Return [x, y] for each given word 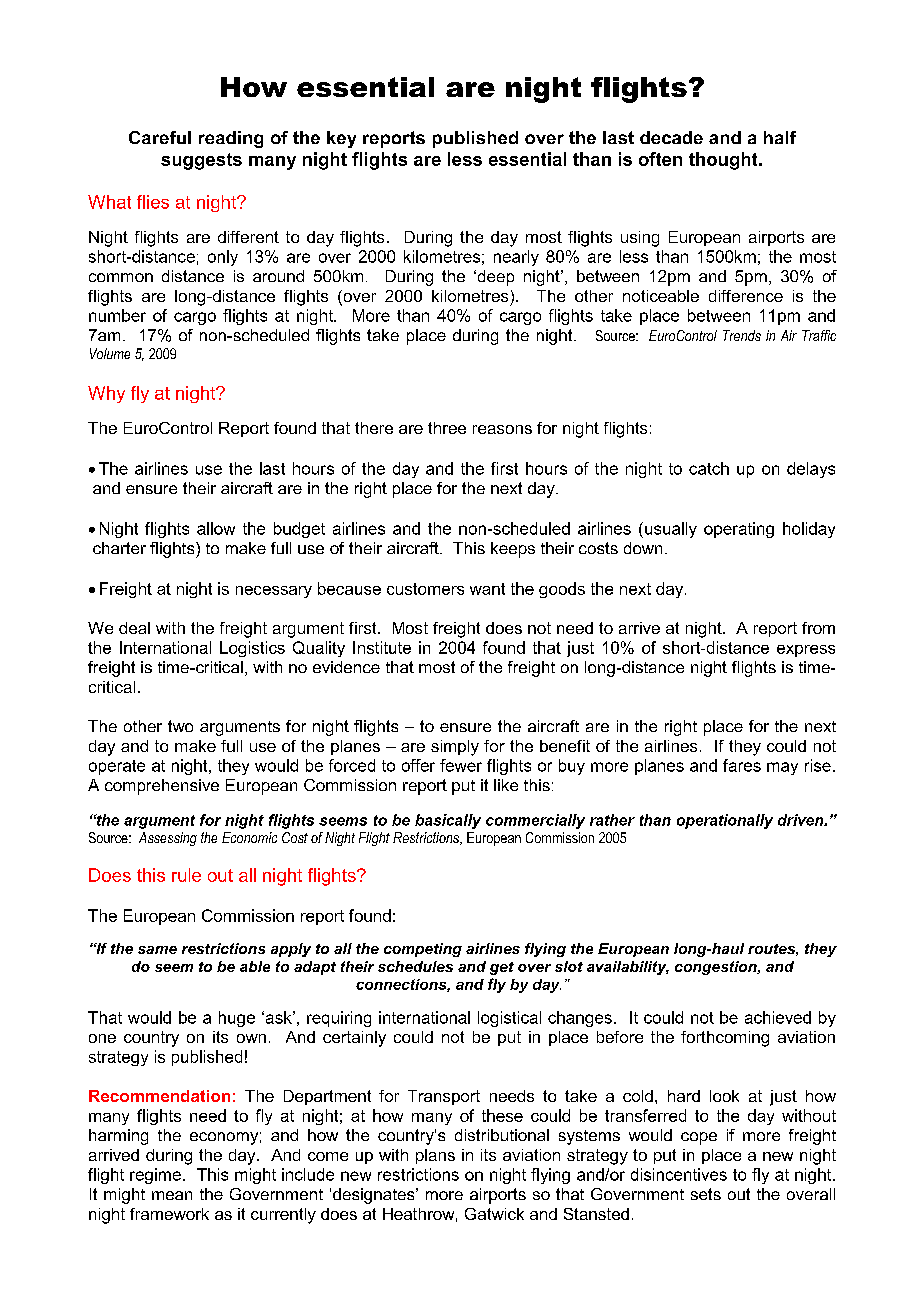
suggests [201, 161]
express [806, 651]
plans [435, 1156]
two [180, 726]
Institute [382, 647]
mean [172, 1195]
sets [706, 1194]
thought [724, 161]
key [341, 139]
